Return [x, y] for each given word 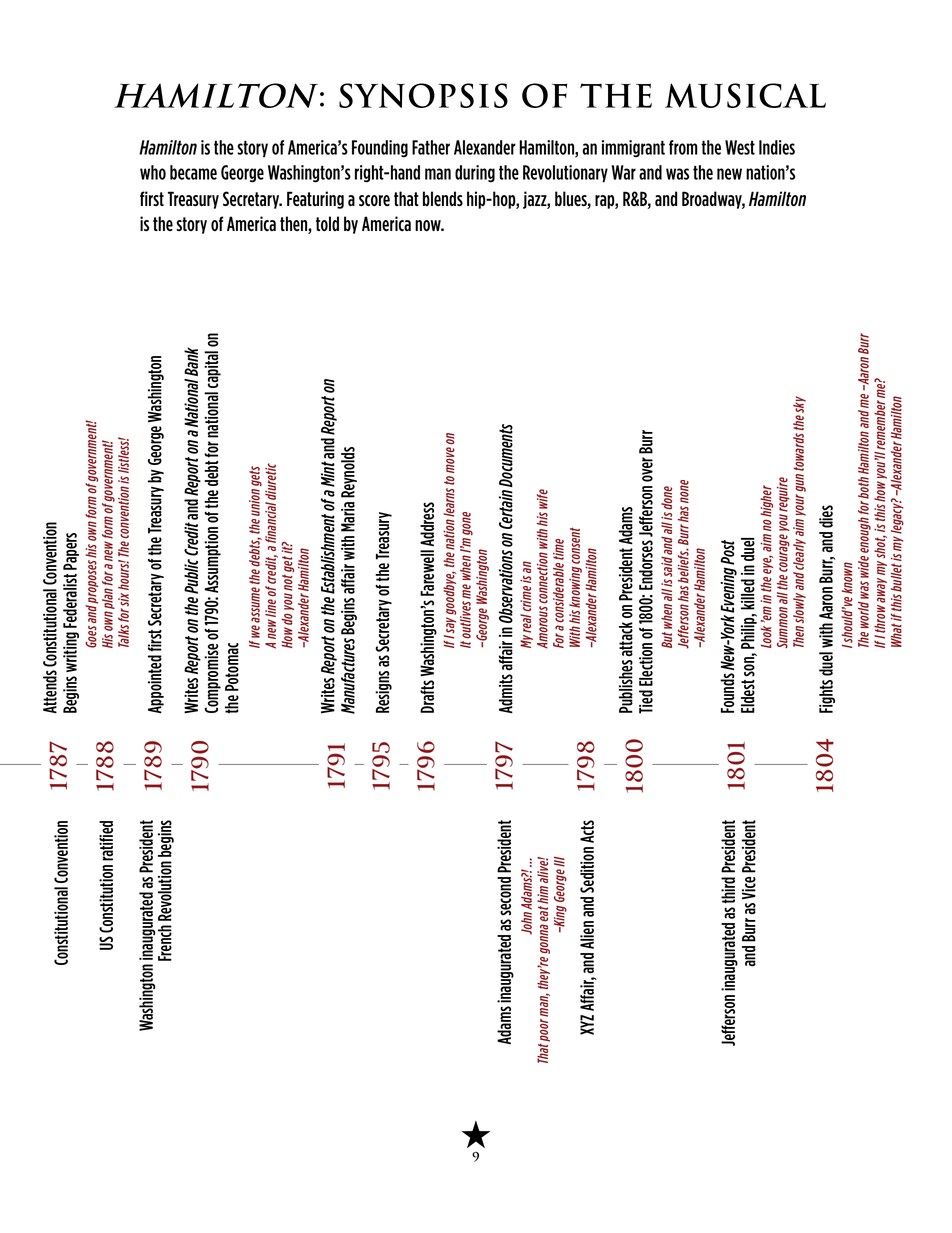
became [193, 172]
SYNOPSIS [423, 95]
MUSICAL [745, 95]
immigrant [633, 148]
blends [443, 199]
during [475, 174]
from [683, 147]
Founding [380, 149]
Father [431, 147]
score [374, 201]
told [327, 223]
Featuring [315, 200]
